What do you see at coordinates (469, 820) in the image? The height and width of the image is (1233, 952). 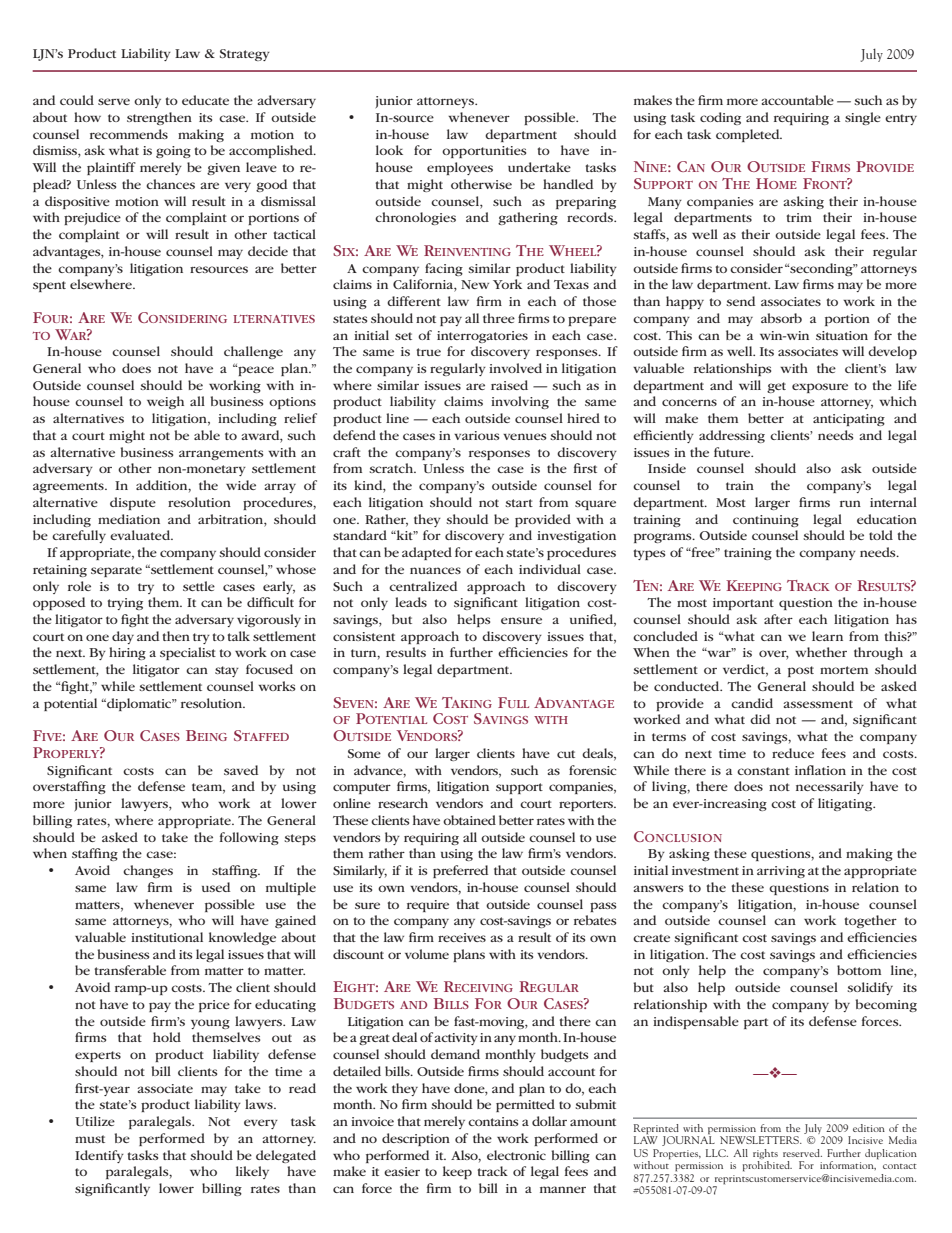 I see `obtained` at bounding box center [469, 820].
